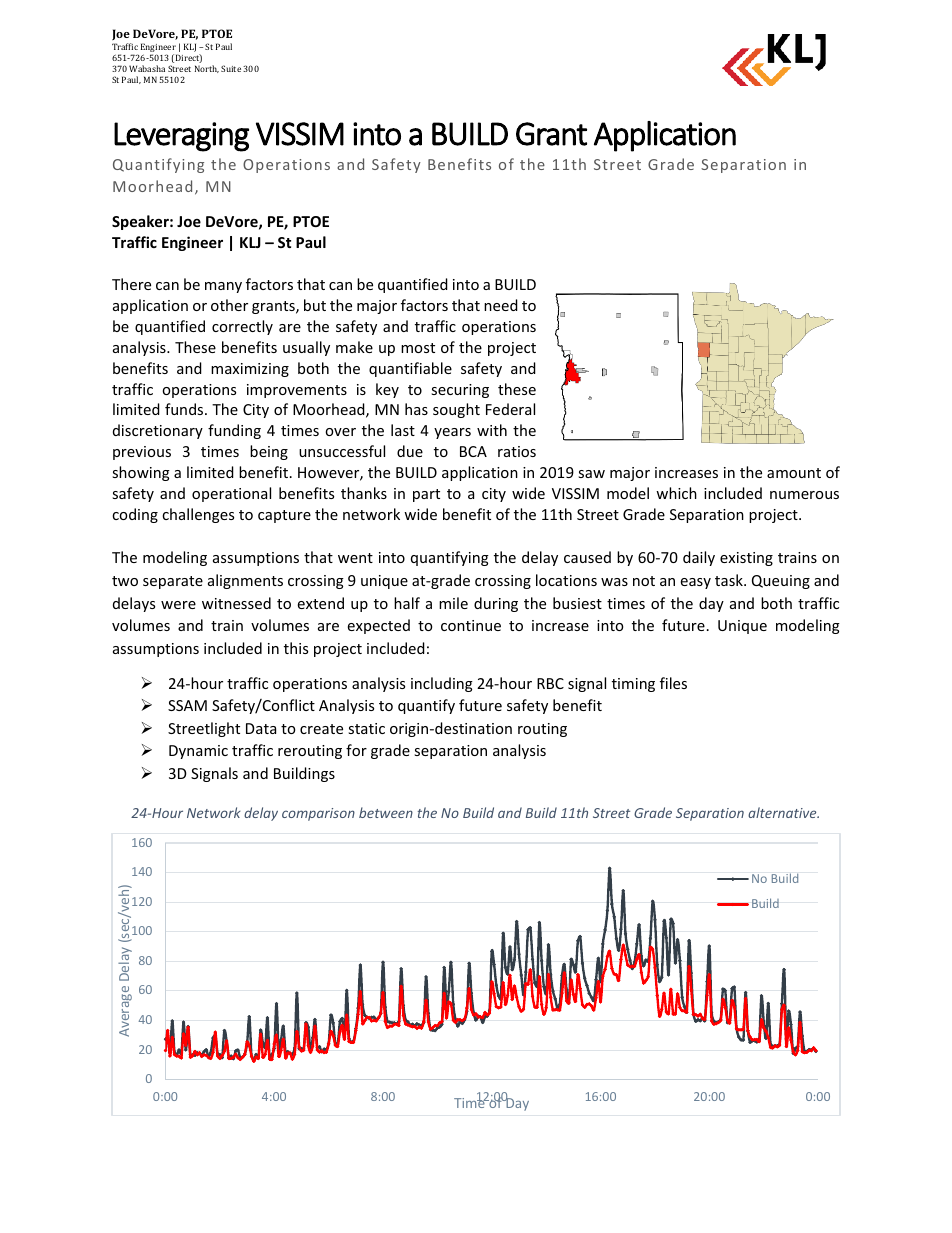 This page has width=952, height=1233. Describe the element at coordinates (471, 625) in the page. I see `continue` at that location.
